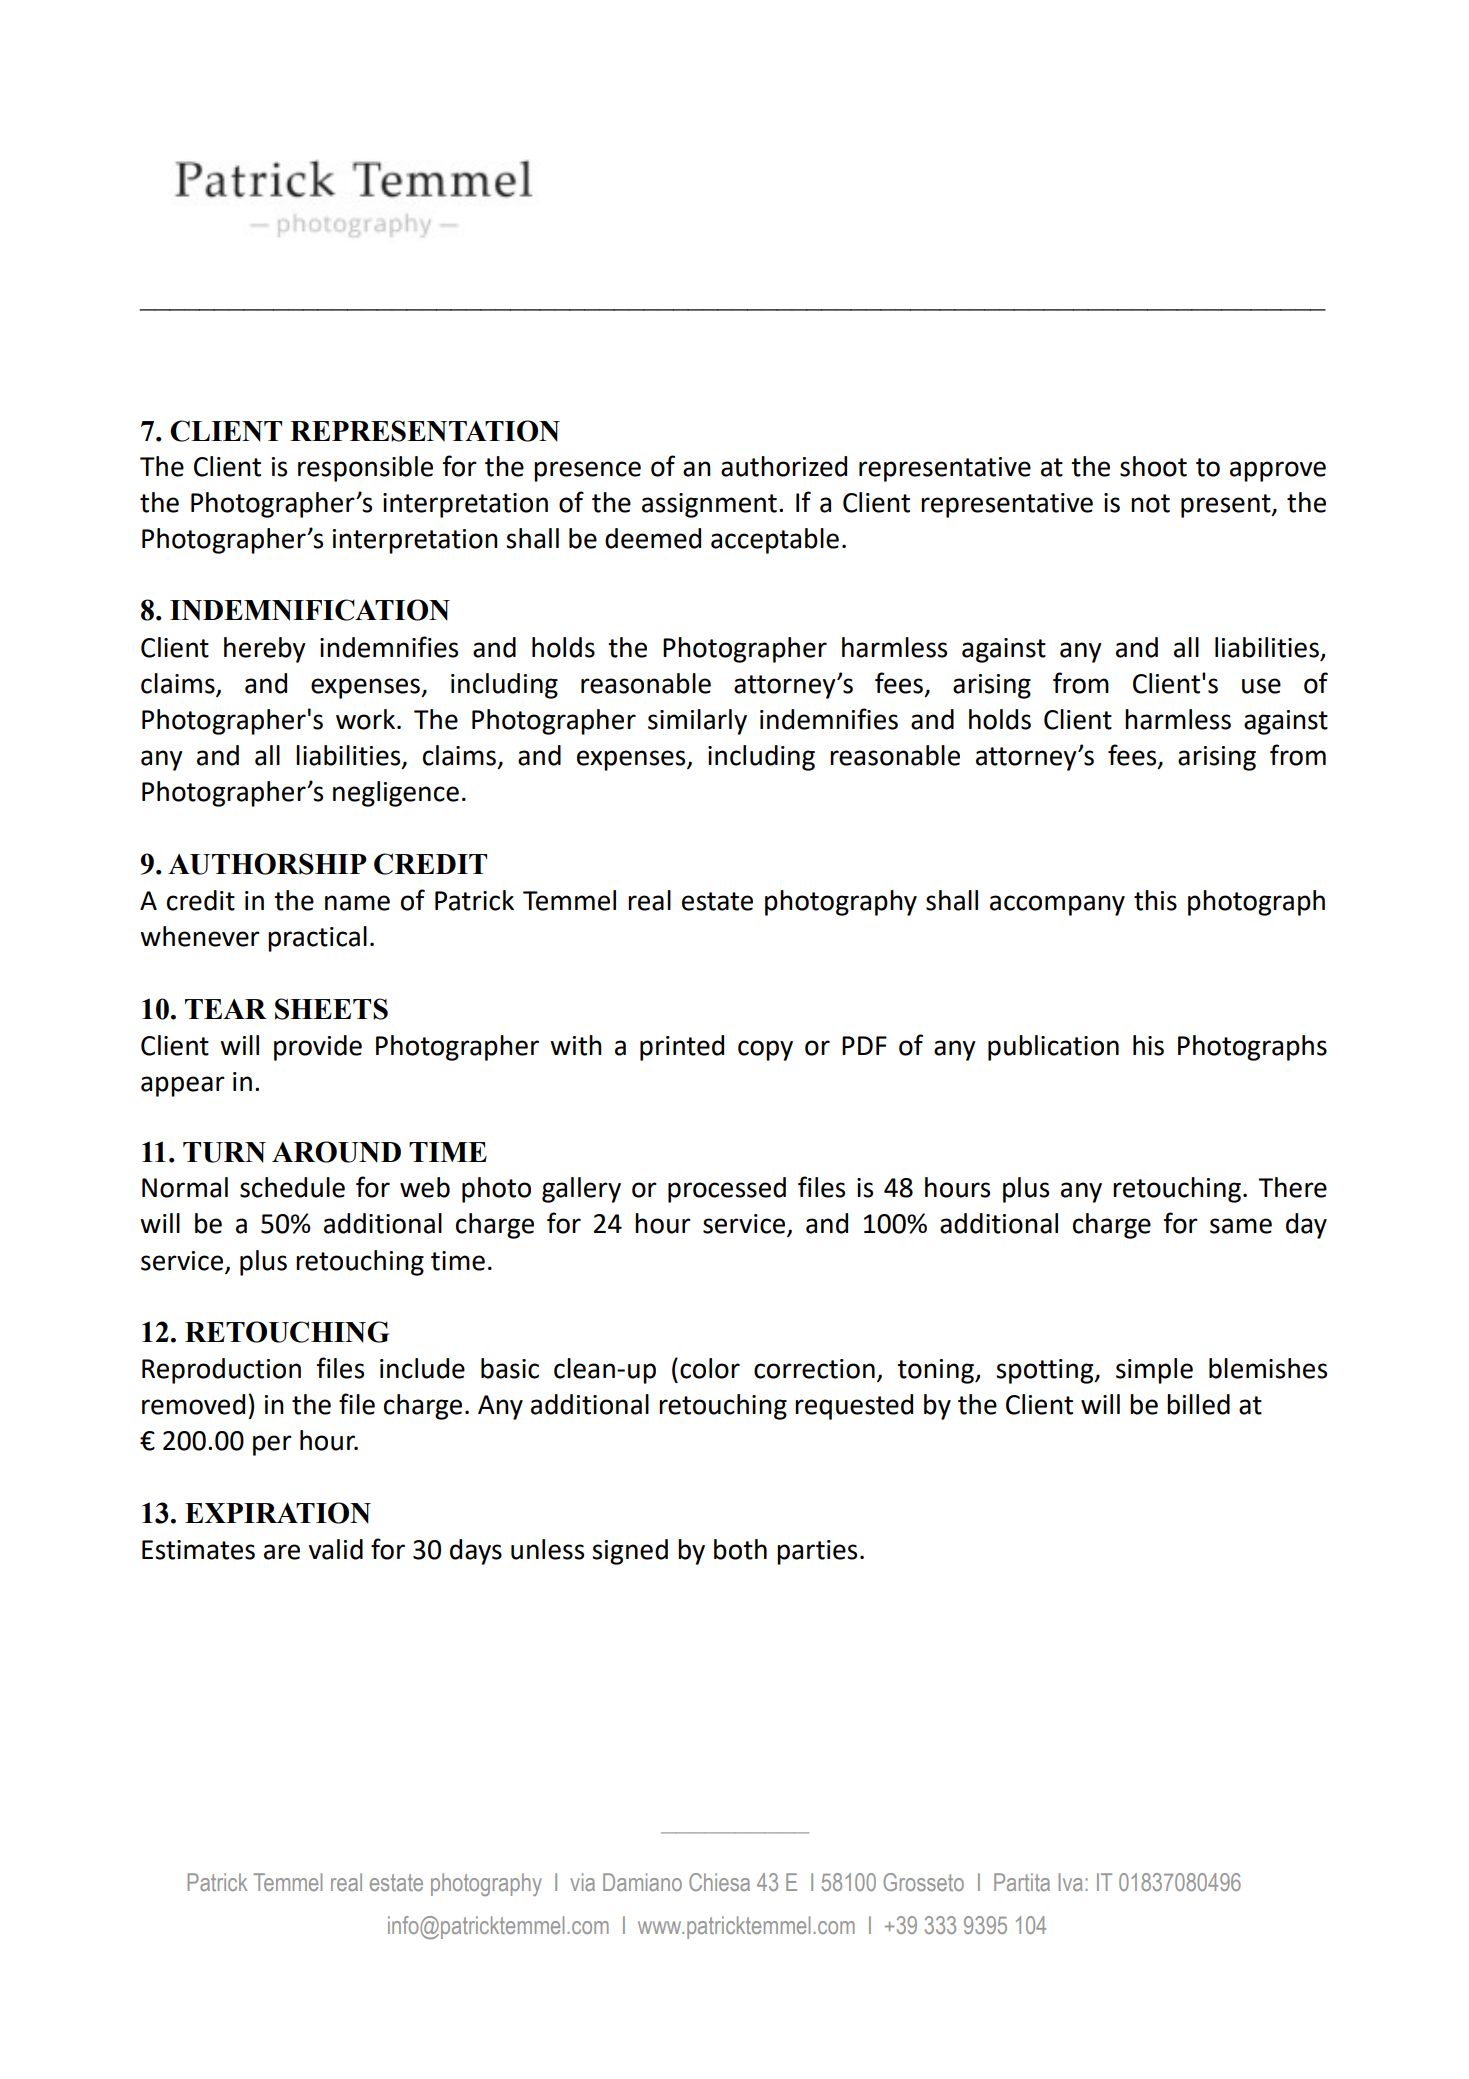 Image resolution: width=1469 pixels, height=2079 pixels. I want to click on same, so click(1241, 1226).
